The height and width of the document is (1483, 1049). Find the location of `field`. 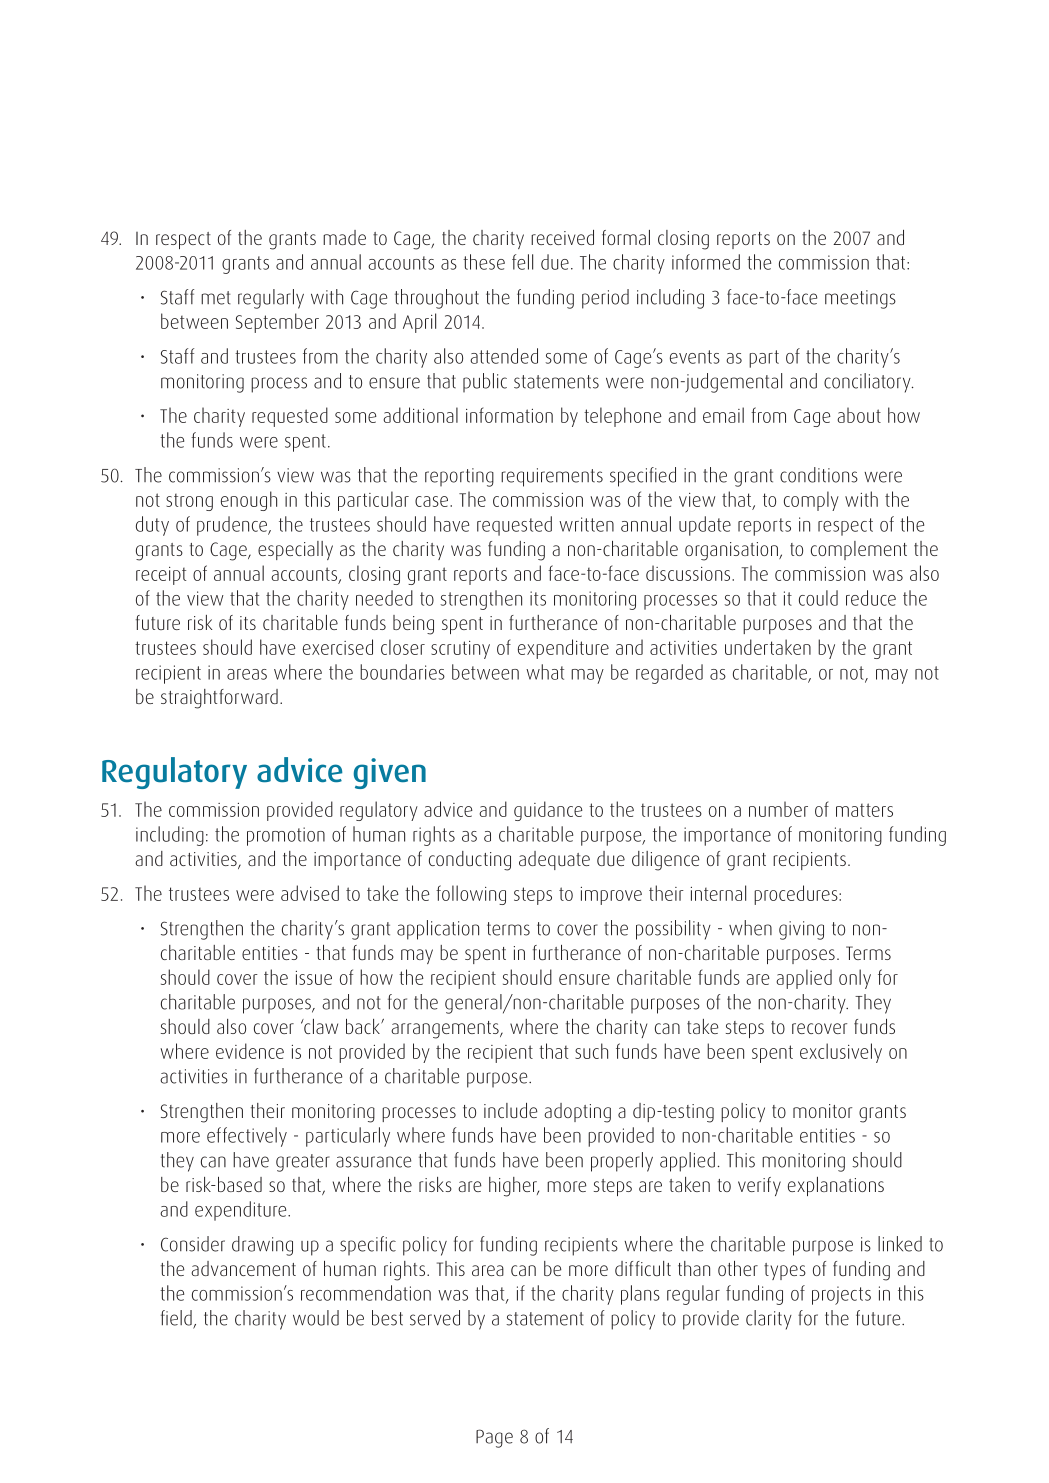

field is located at coordinates (177, 1319).
